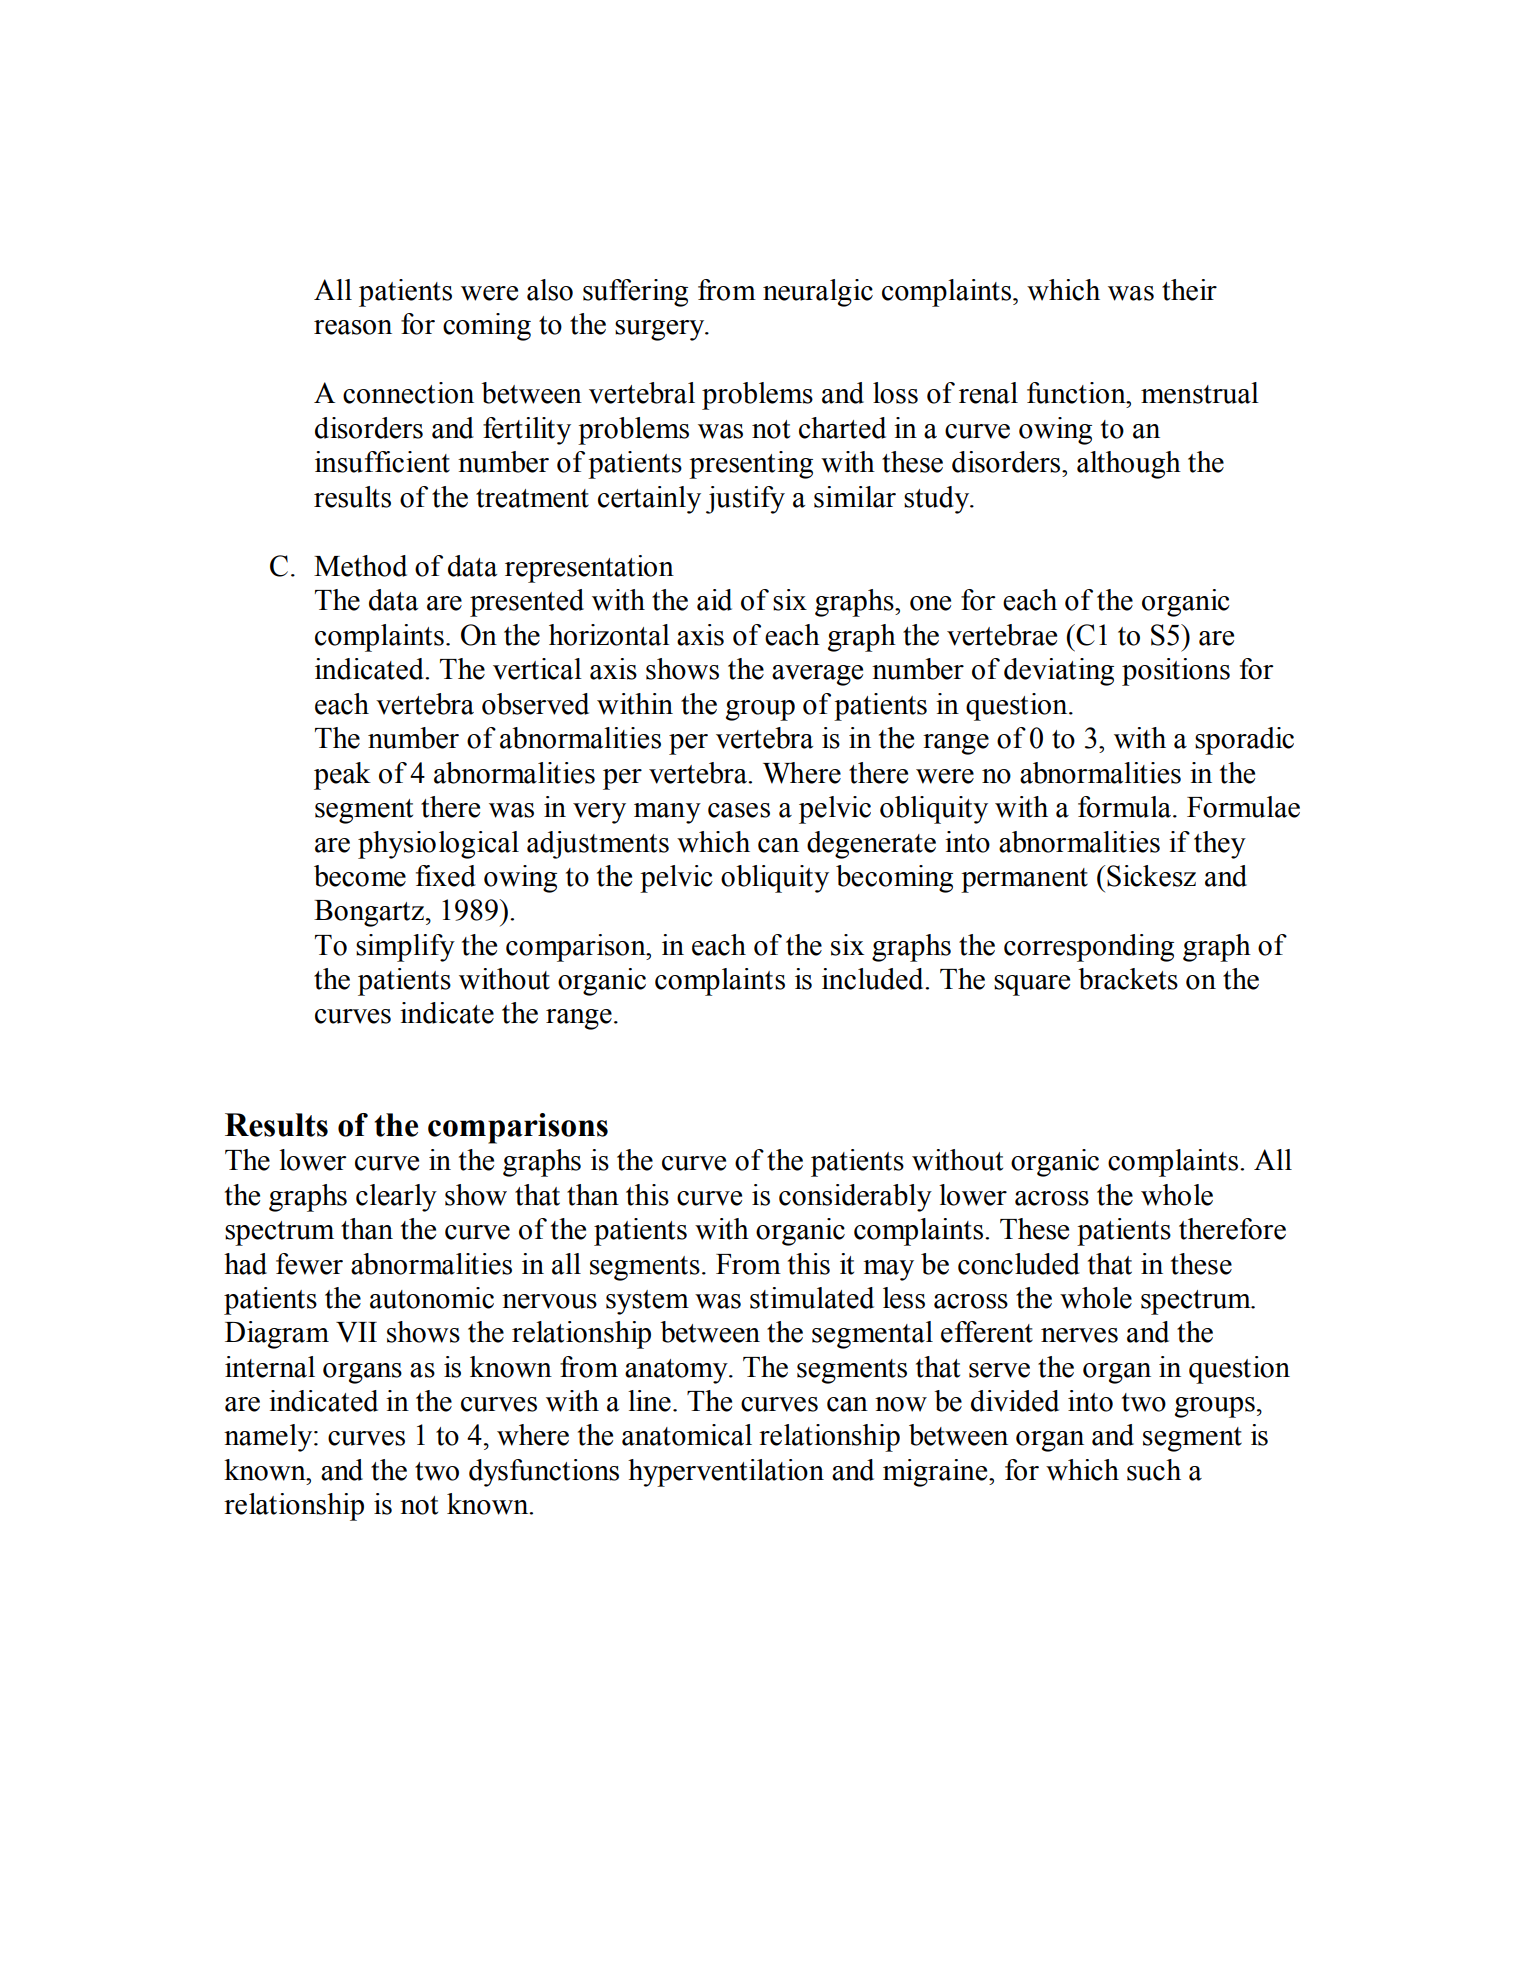 Image resolution: width=1526 pixels, height=1975 pixels. I want to click on namely, so click(269, 1438).
